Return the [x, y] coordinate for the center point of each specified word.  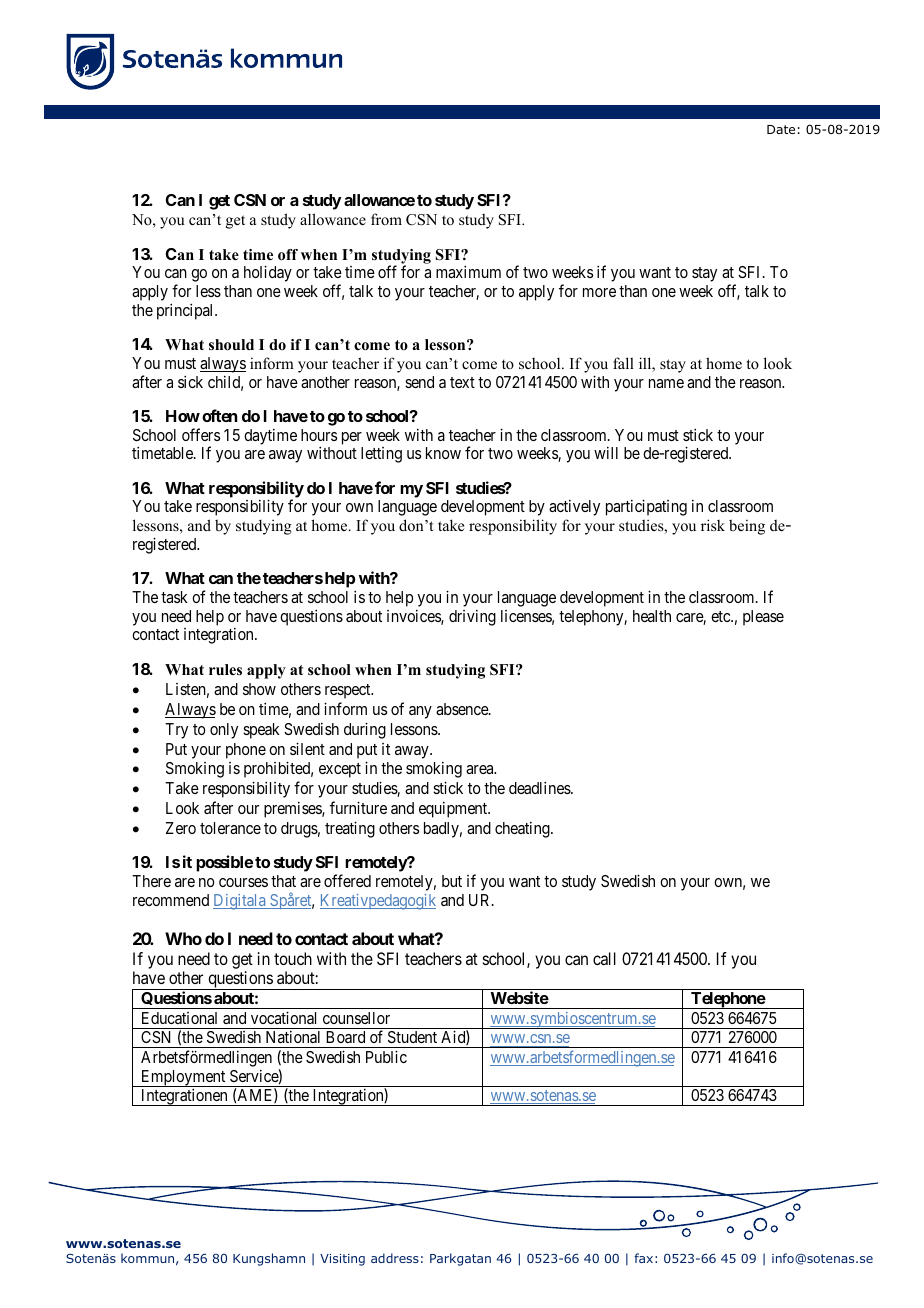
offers [201, 434]
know [443, 453]
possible [224, 863]
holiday [268, 273]
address [395, 1258]
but [452, 881]
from [386, 219]
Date [781, 129]
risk [713, 525]
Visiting [342, 1260]
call [604, 958]
